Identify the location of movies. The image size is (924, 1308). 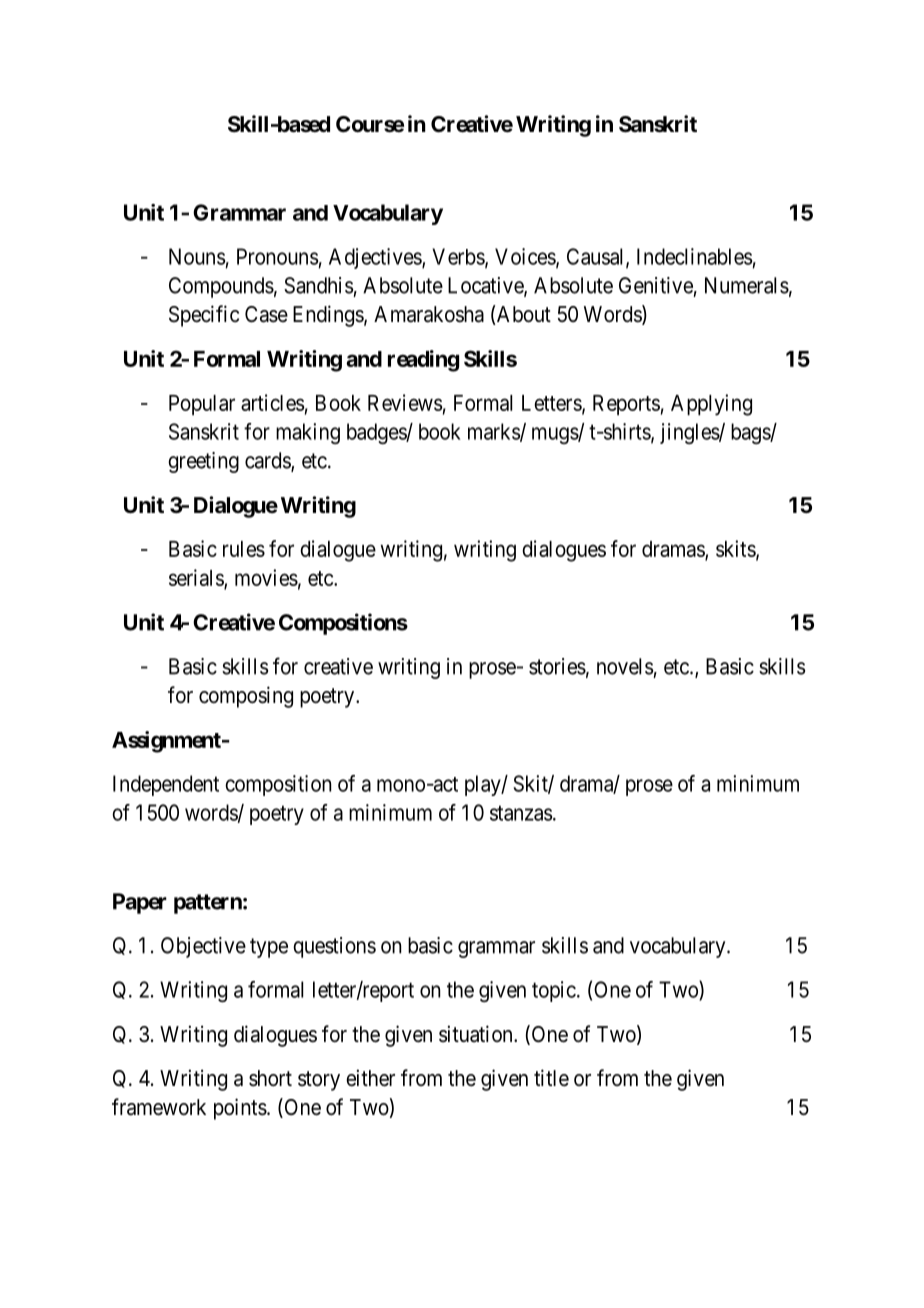
(266, 577).
